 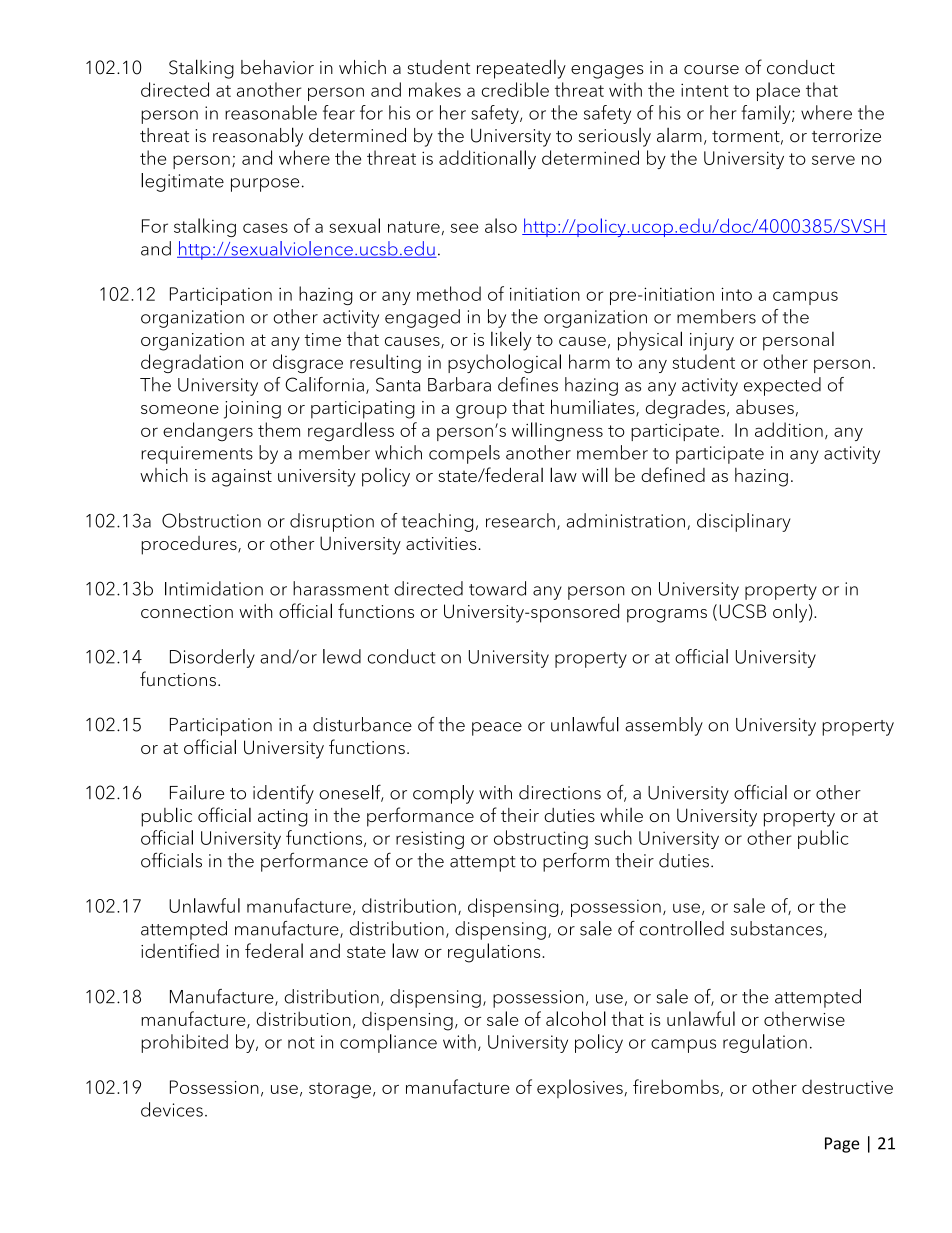 What do you see at coordinates (212, 658) in the page?
I see `Disorderly` at bounding box center [212, 658].
